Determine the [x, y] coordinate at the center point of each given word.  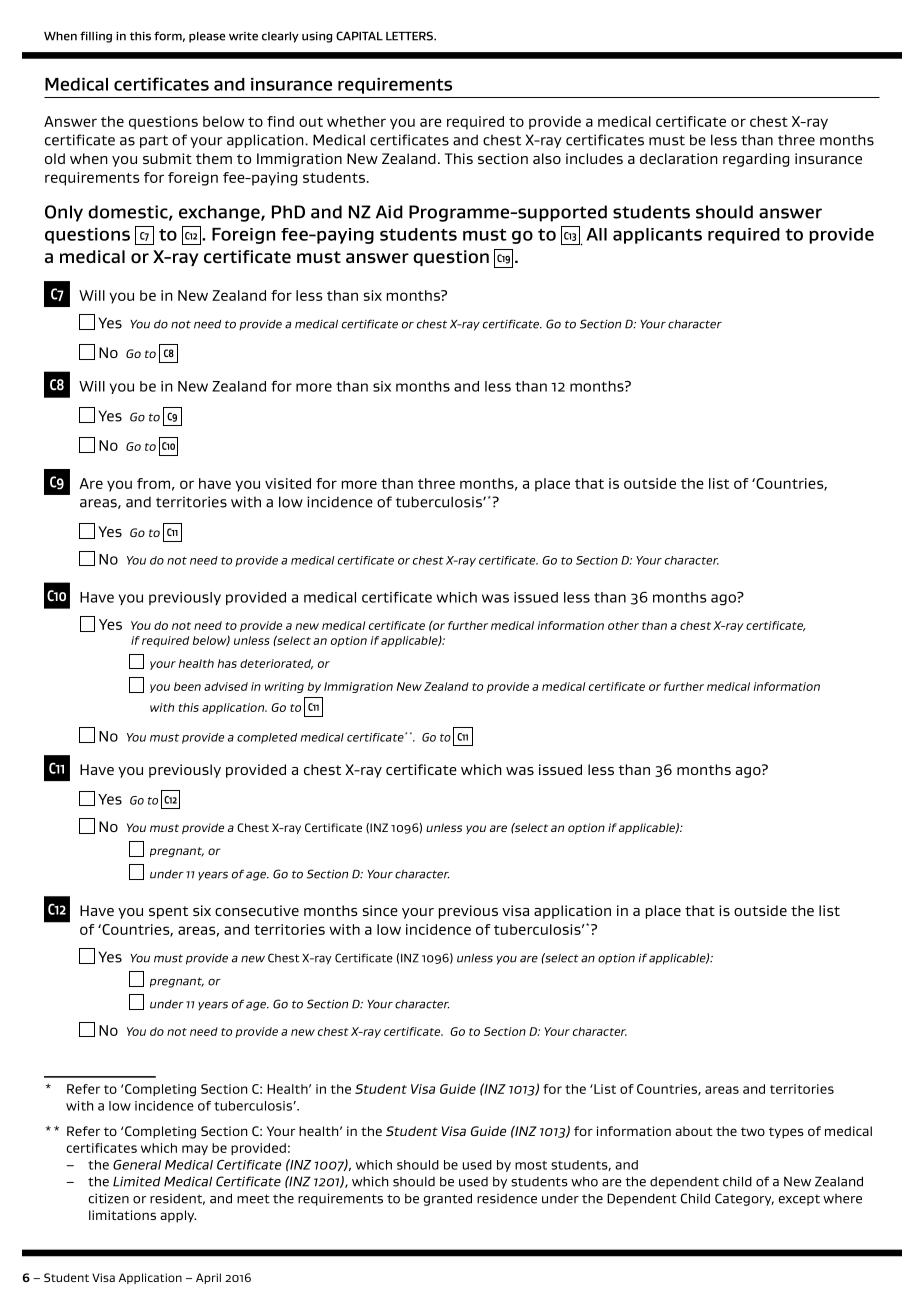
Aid [389, 212]
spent [168, 912]
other [623, 625]
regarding [756, 160]
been [187, 686]
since [380, 910]
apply [178, 1216]
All [596, 234]
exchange [220, 213]
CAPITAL [359, 36]
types [786, 1133]
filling [96, 37]
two [753, 1131]
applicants [657, 236]
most [531, 1165]
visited [288, 483]
